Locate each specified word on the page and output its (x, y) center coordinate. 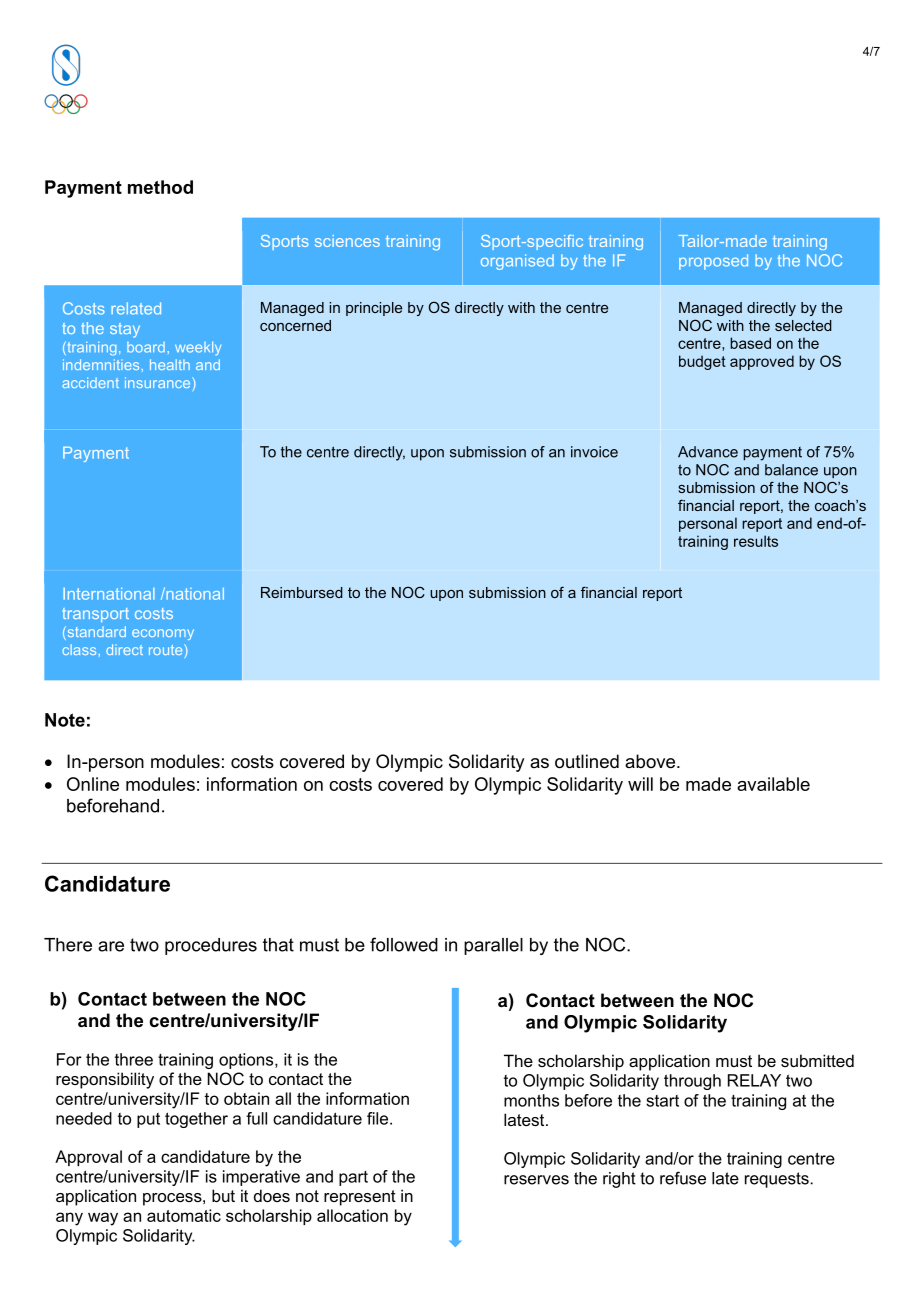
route (167, 649)
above (651, 761)
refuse (683, 1178)
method (160, 187)
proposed (713, 262)
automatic (184, 1215)
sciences (347, 241)
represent (360, 1198)
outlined (587, 761)
